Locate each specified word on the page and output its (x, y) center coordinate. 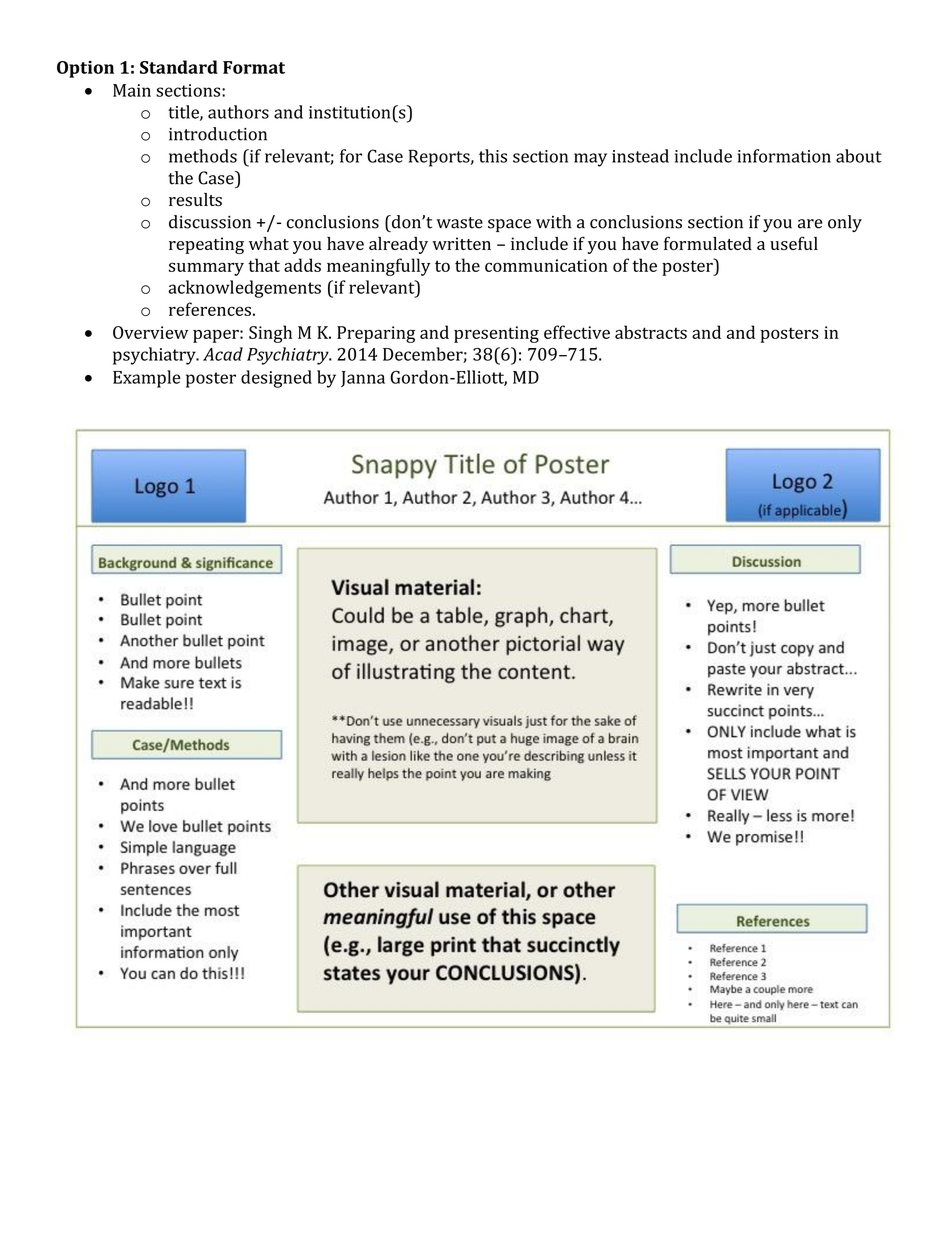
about (859, 156)
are (810, 224)
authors (238, 112)
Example (147, 379)
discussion (210, 222)
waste (460, 223)
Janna (363, 379)
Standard (179, 67)
